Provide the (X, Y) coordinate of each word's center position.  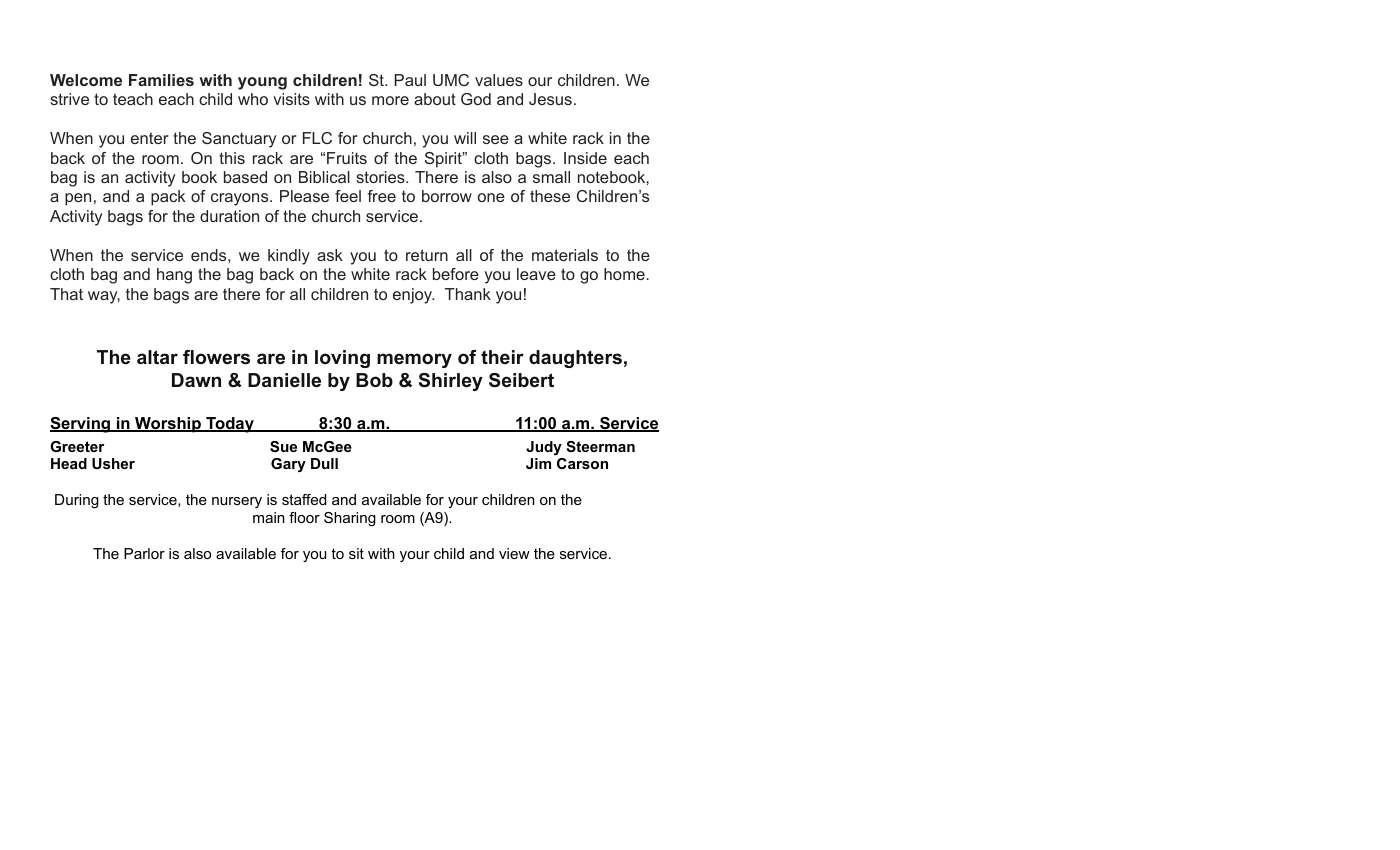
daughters (575, 359)
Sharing (350, 519)
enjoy (413, 296)
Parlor (144, 553)
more (390, 100)
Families (161, 80)
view (514, 553)
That (66, 294)
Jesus (550, 99)
